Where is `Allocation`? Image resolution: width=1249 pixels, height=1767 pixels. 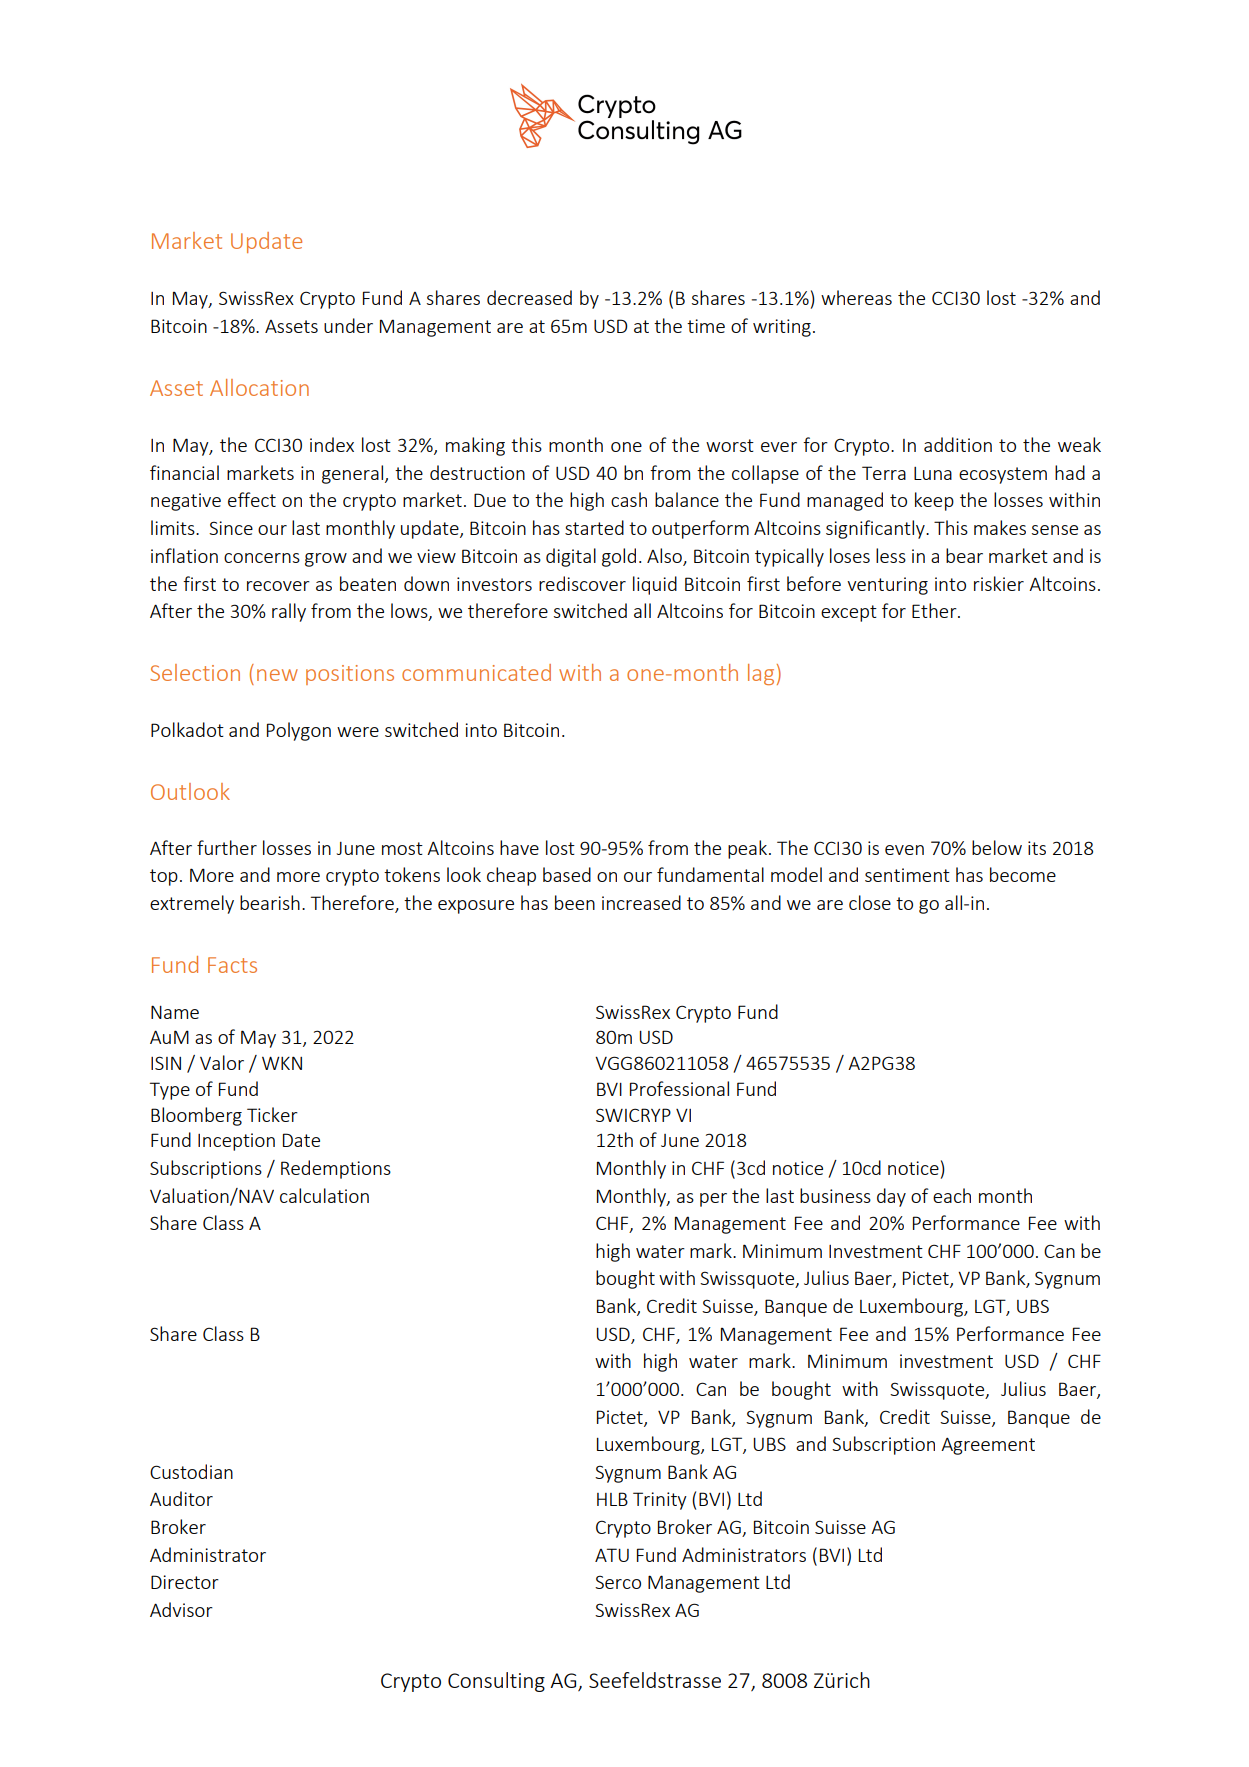
Allocation is located at coordinates (259, 387).
